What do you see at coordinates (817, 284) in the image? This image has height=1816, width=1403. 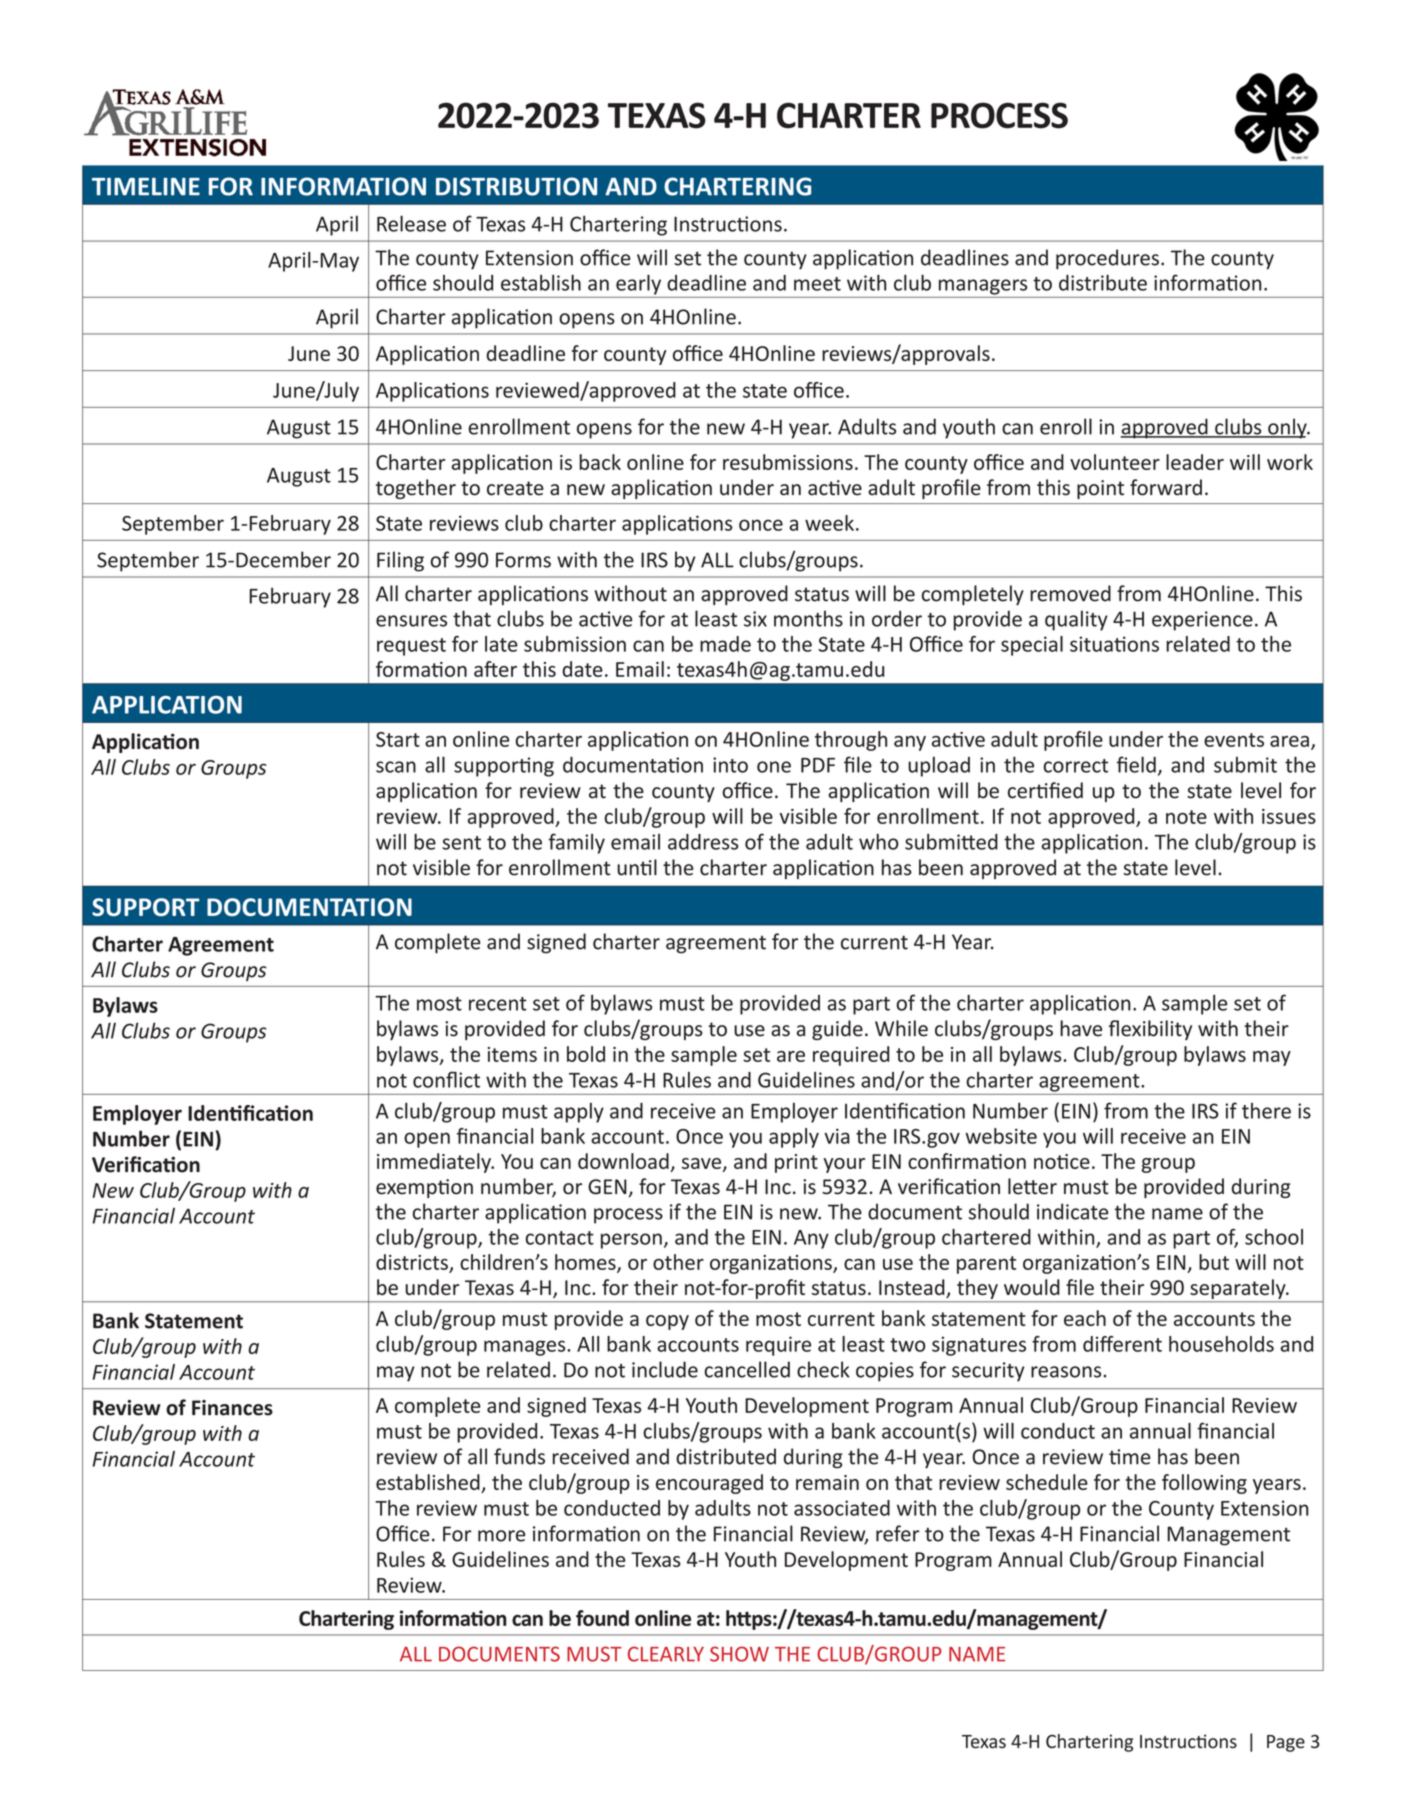 I see `meet` at bounding box center [817, 284].
